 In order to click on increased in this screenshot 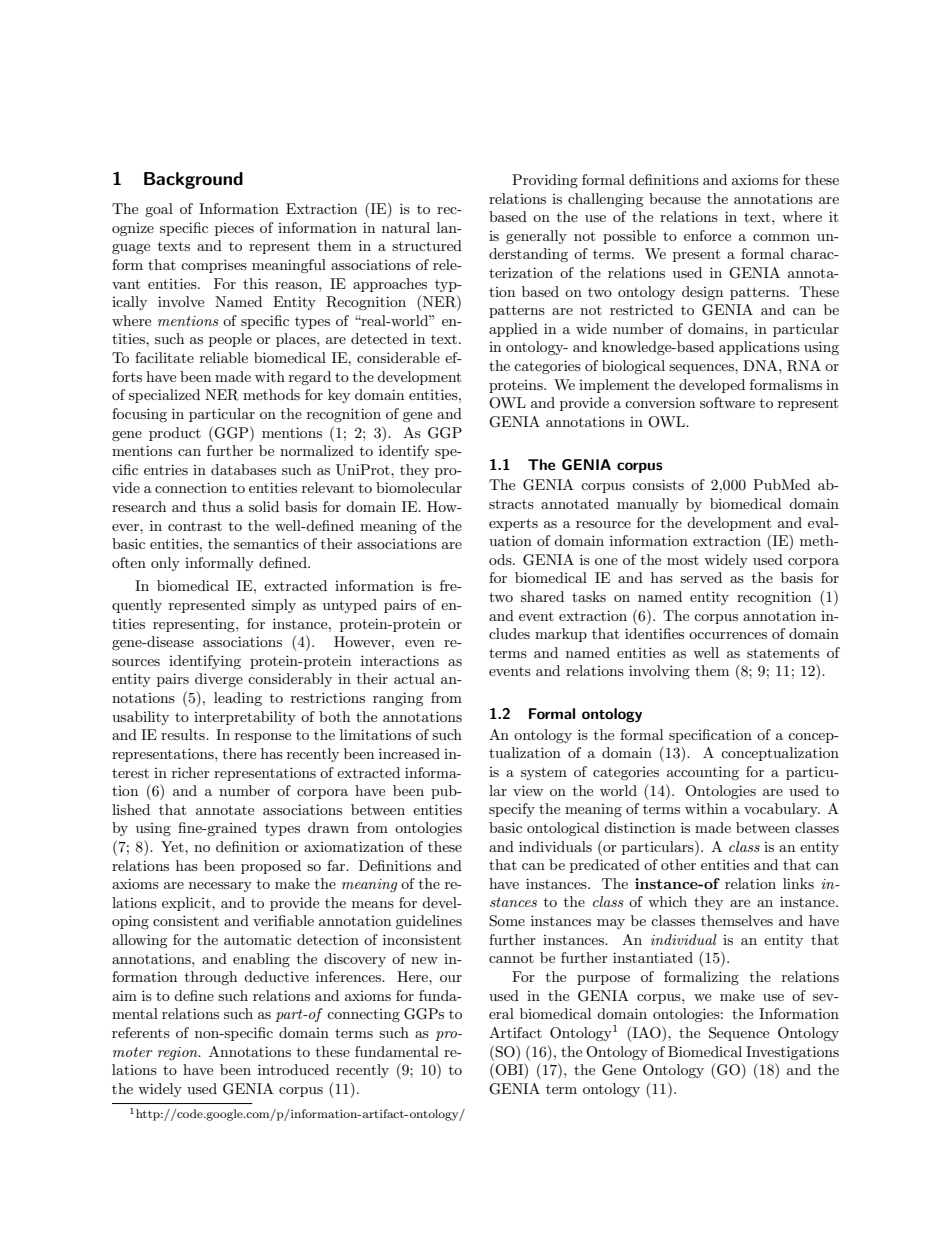, I will do `click(409, 753)`.
